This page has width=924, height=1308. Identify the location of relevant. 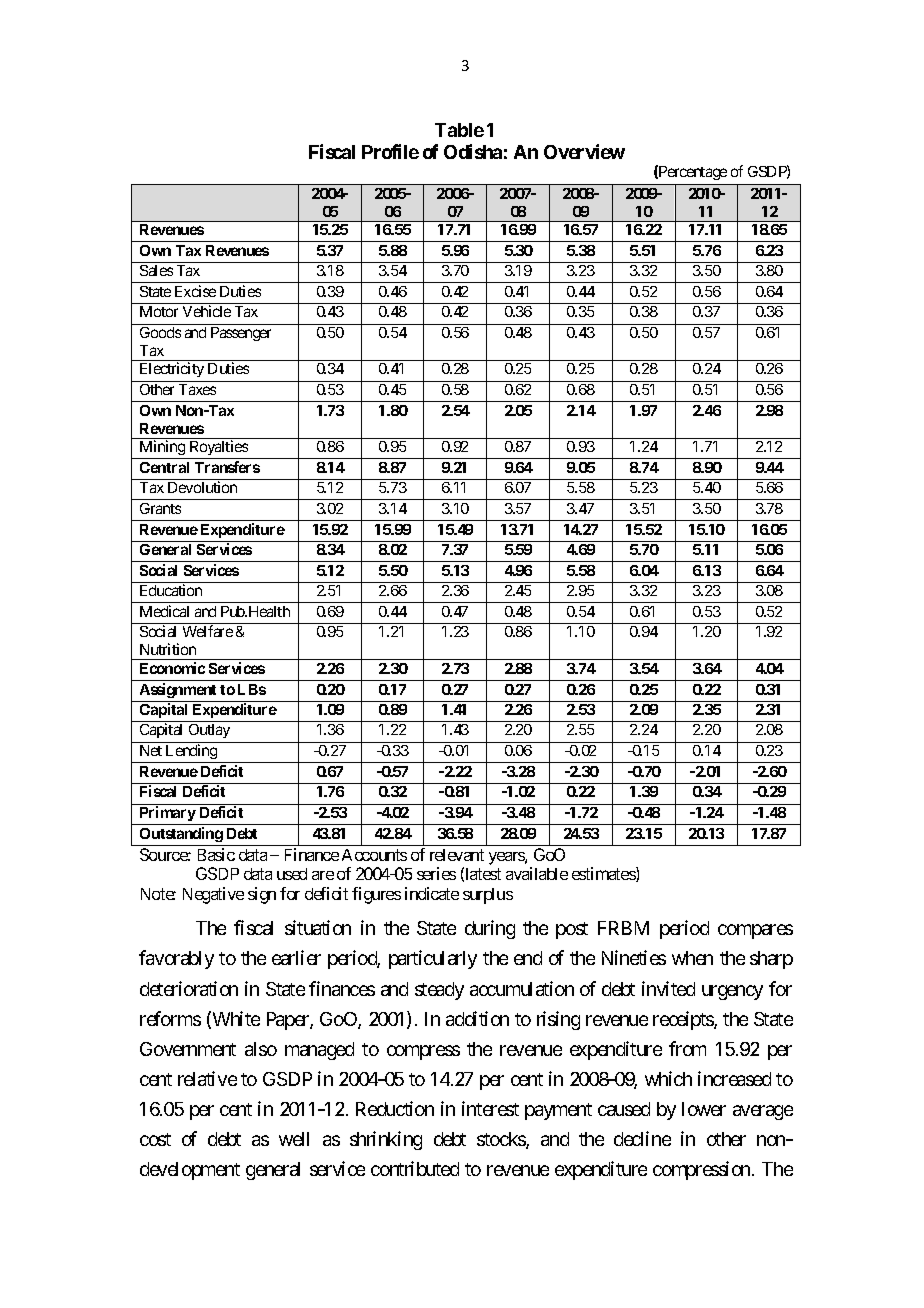
(457, 855).
